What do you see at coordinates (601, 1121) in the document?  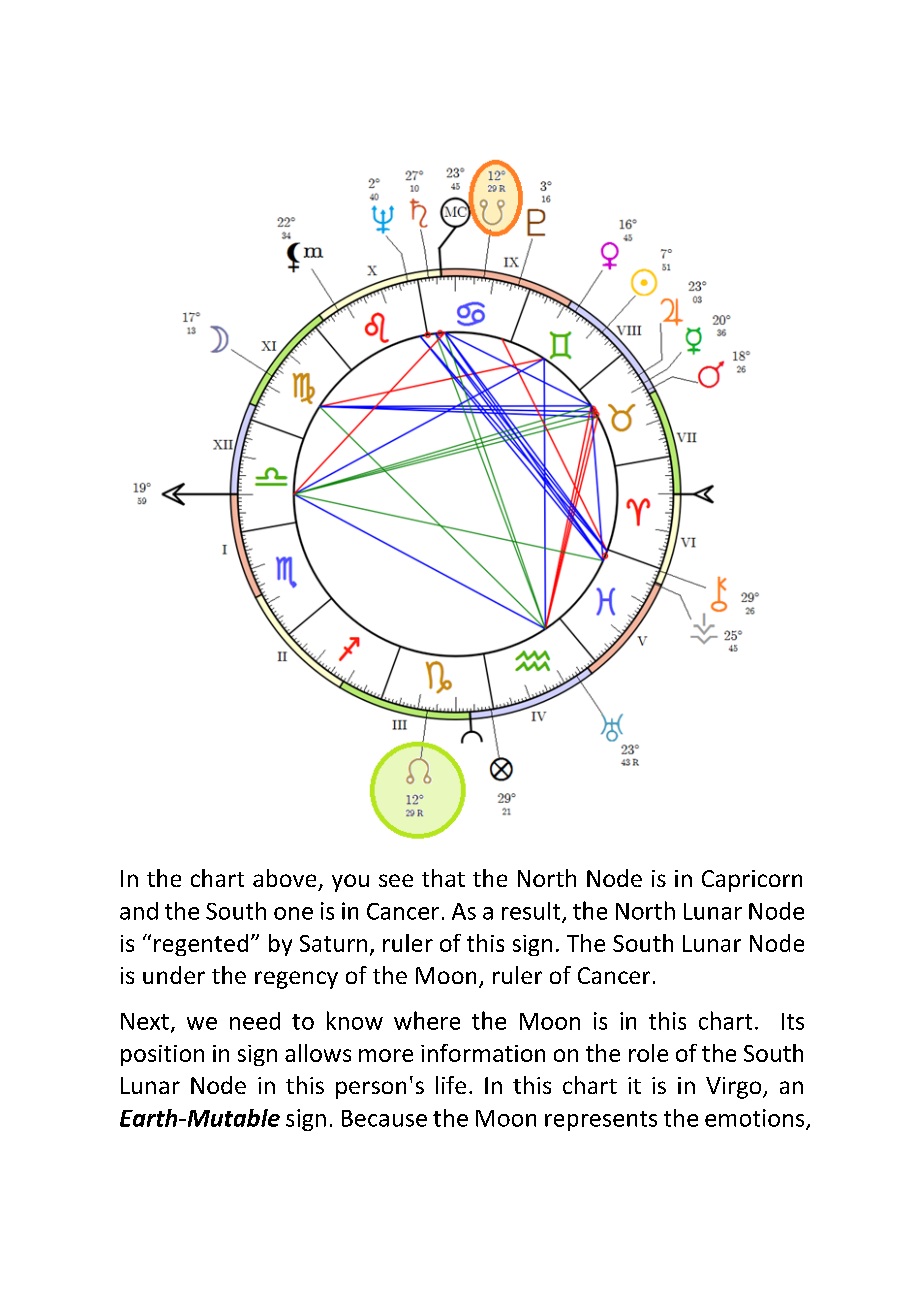 I see `represents` at bounding box center [601, 1121].
